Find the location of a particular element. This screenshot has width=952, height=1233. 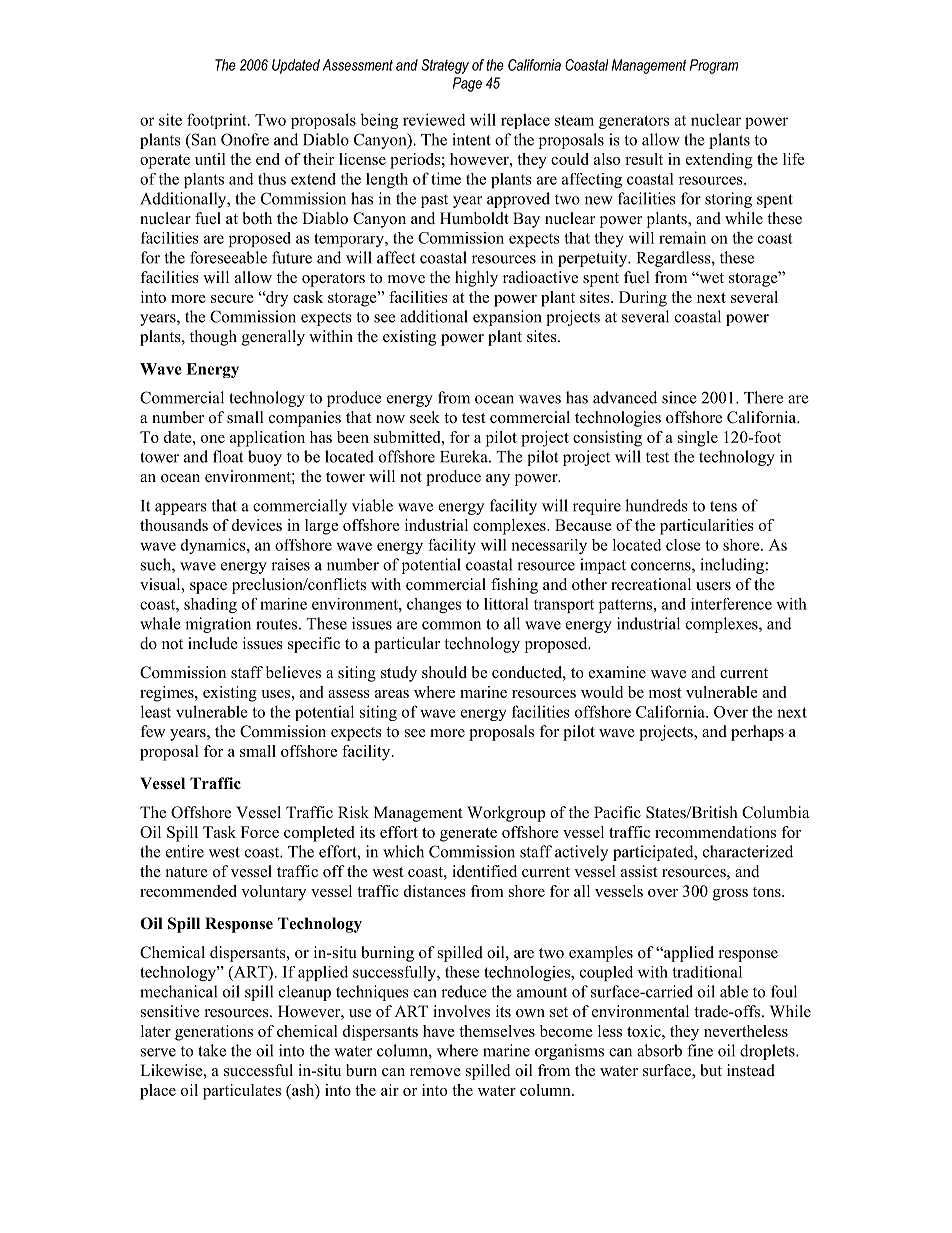

tens is located at coordinates (723, 506).
